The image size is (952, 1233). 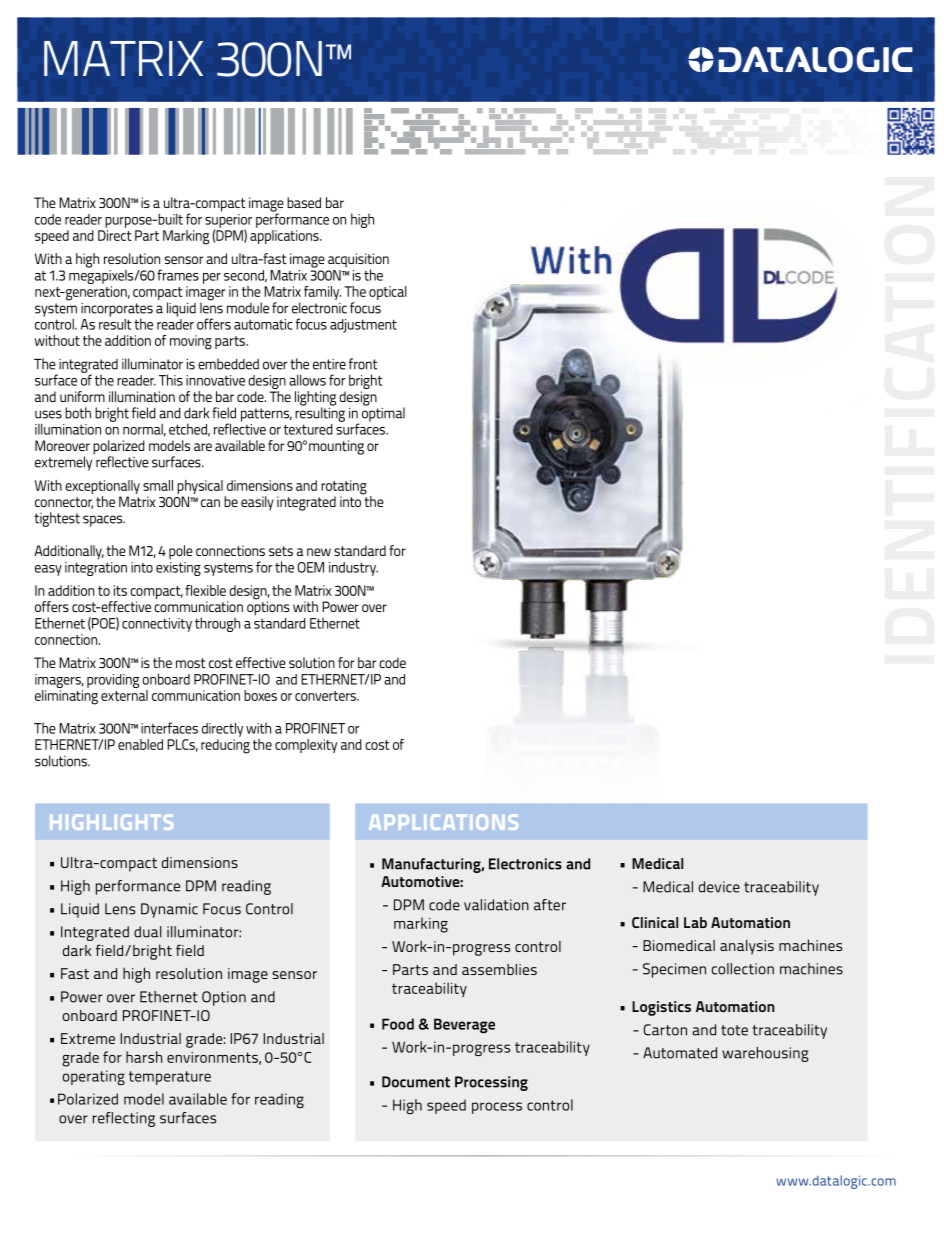 What do you see at coordinates (178, 275) in the document?
I see `frames` at bounding box center [178, 275].
